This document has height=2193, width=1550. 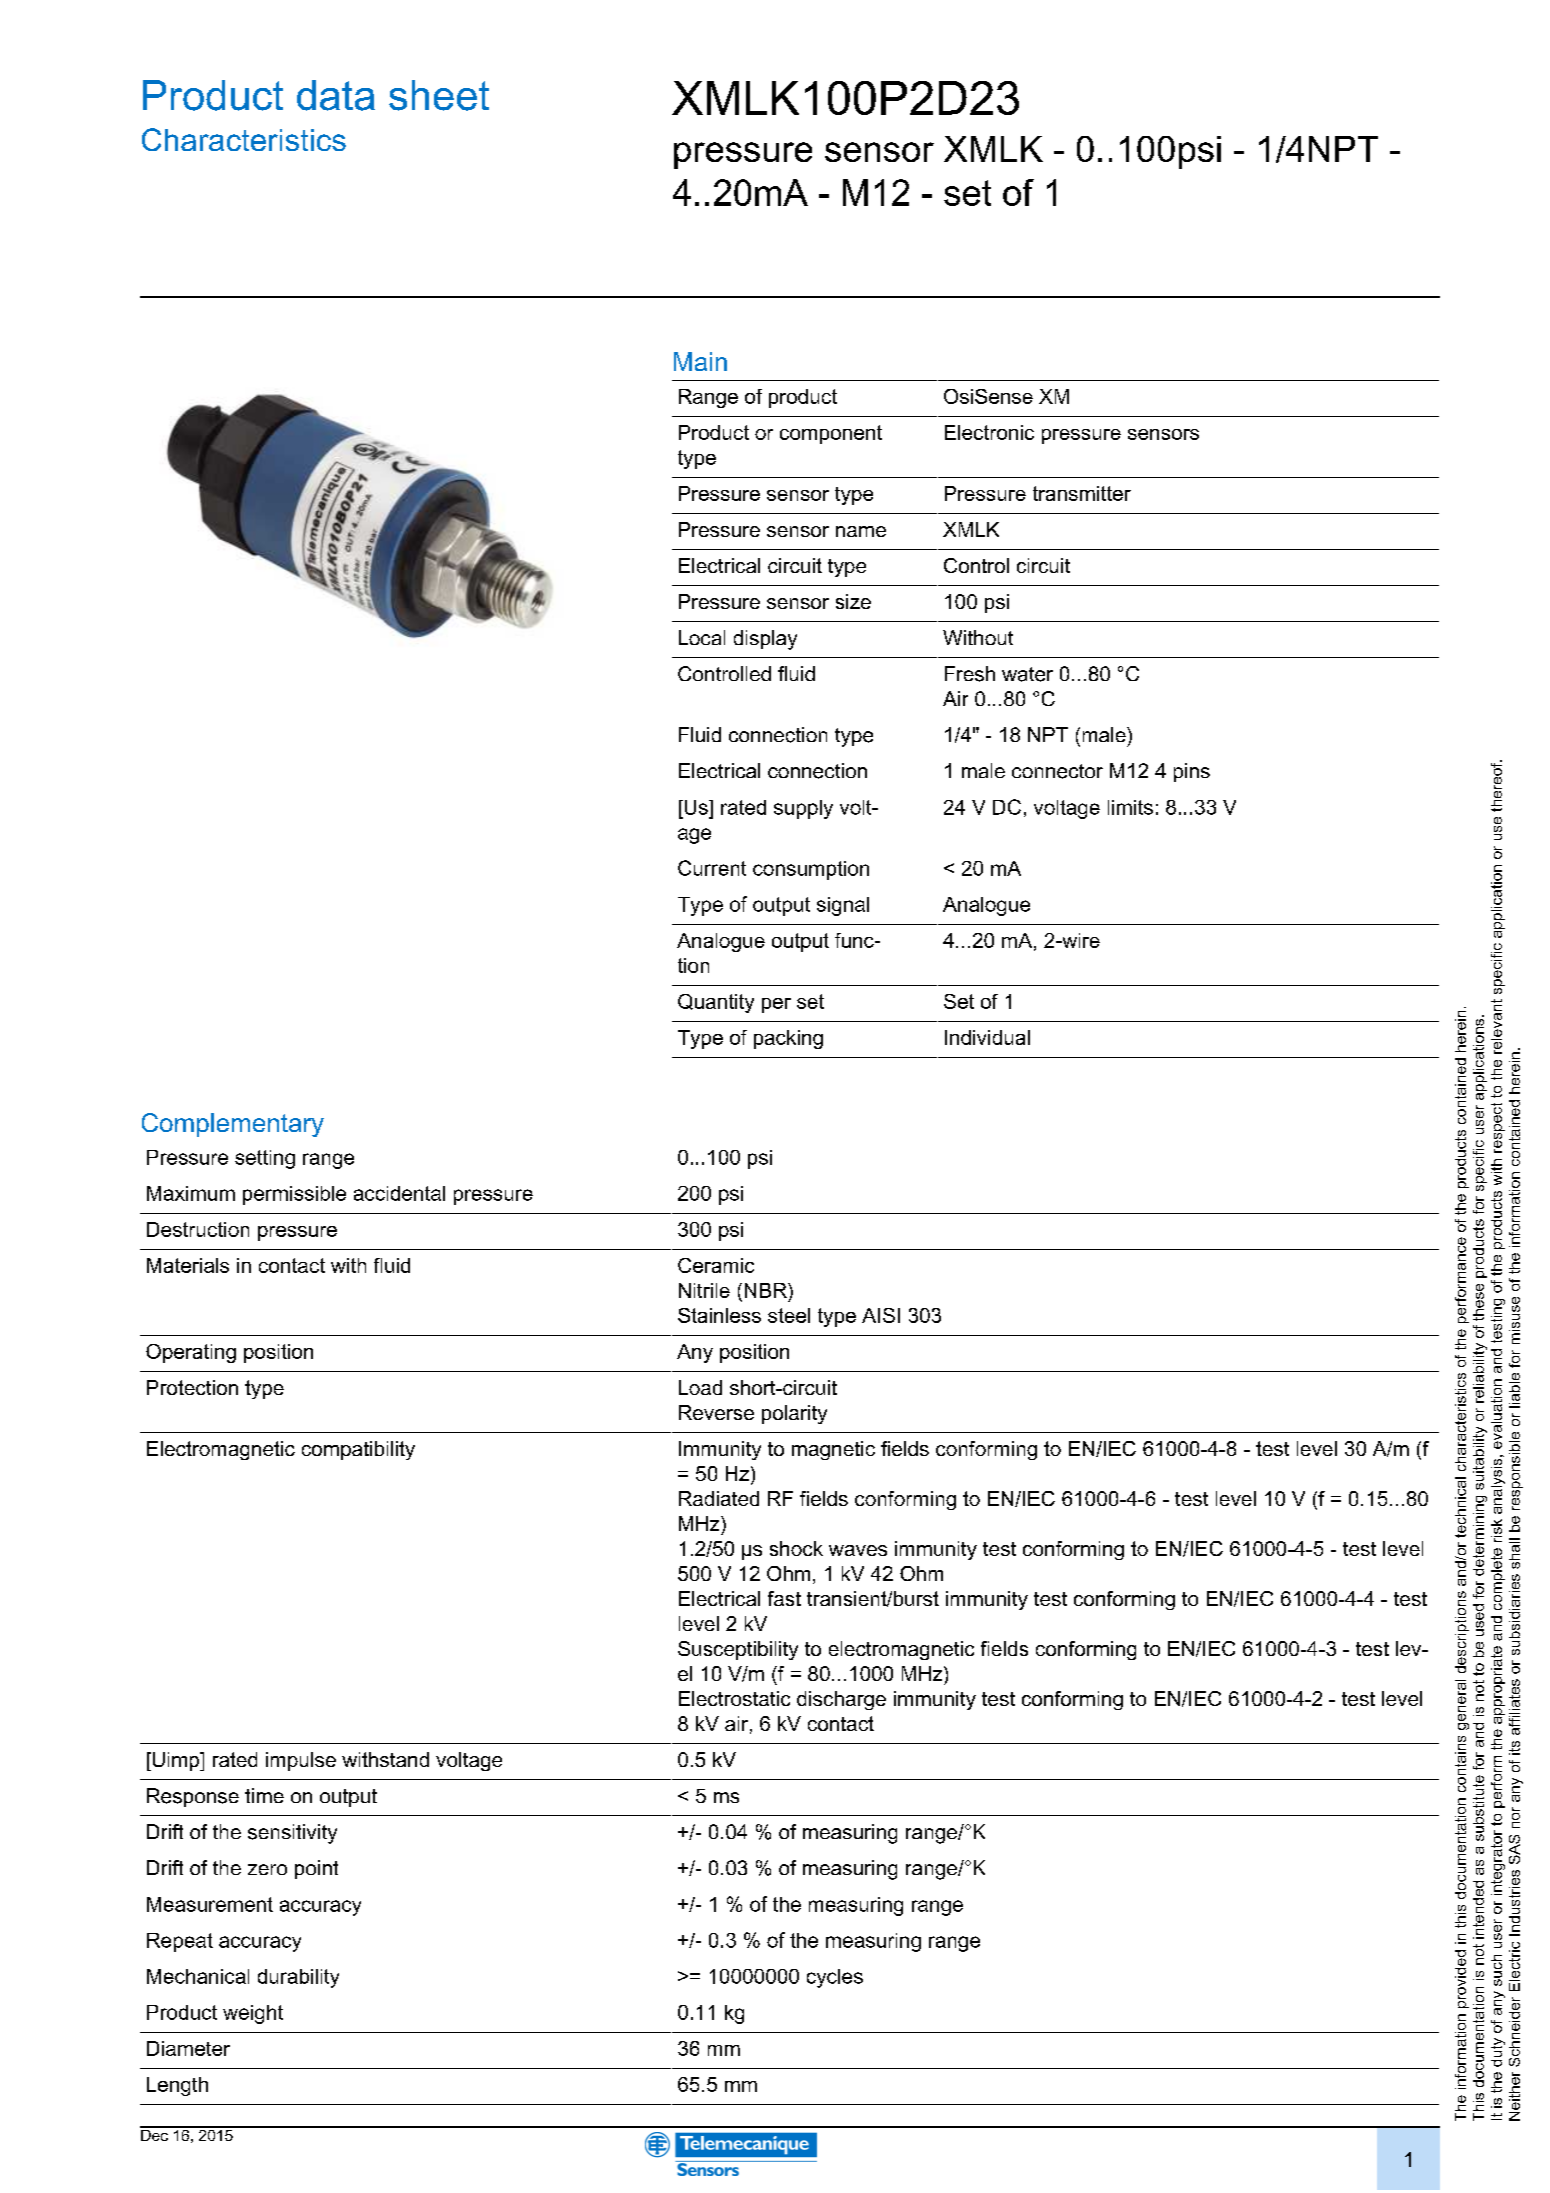 What do you see at coordinates (989, 432) in the document?
I see `Electronic` at bounding box center [989, 432].
